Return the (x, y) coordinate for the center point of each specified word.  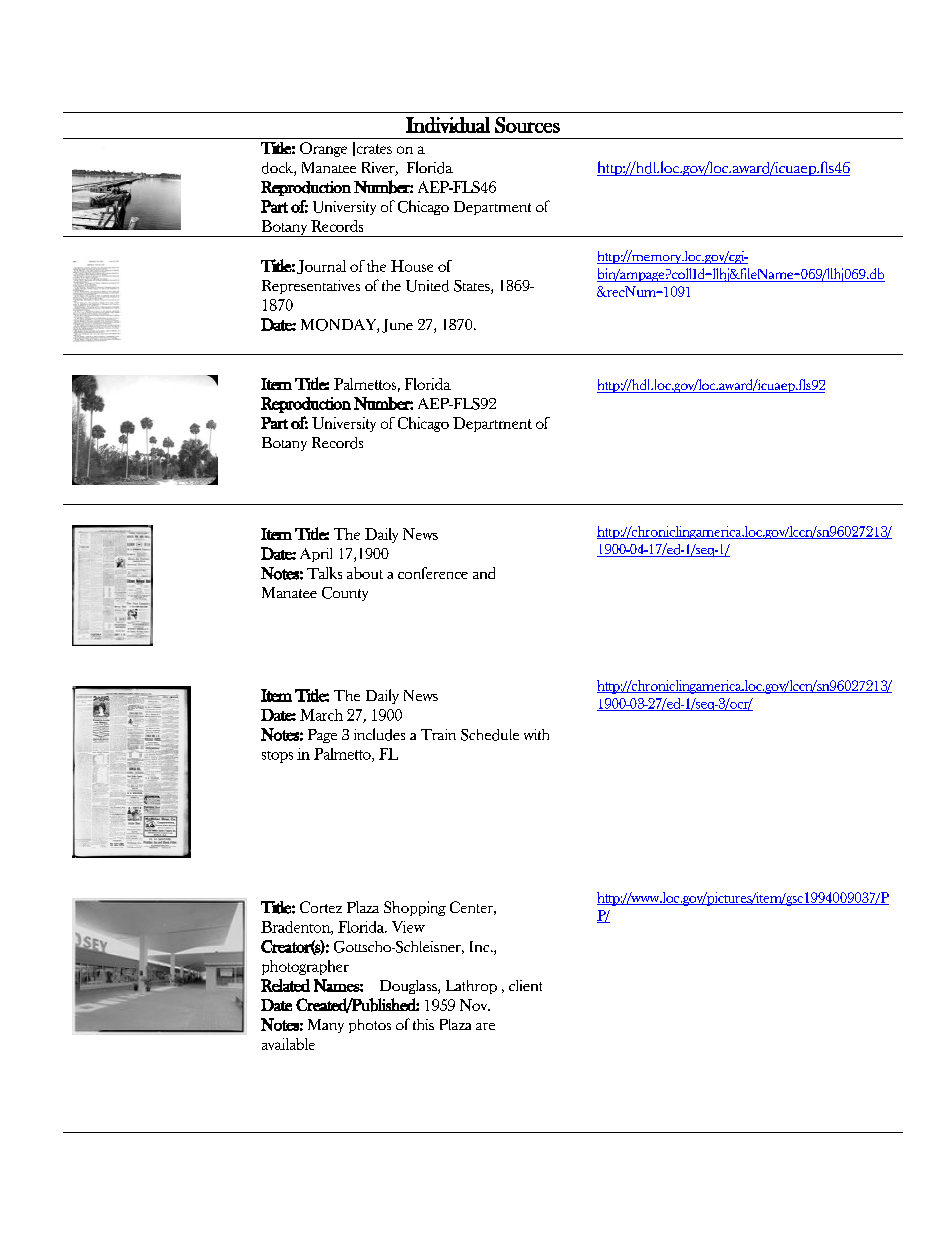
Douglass (409, 987)
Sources (527, 125)
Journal (321, 267)
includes (379, 734)
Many (326, 1026)
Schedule (490, 735)
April (316, 555)
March (321, 715)
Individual (448, 125)
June (397, 326)
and (484, 573)
